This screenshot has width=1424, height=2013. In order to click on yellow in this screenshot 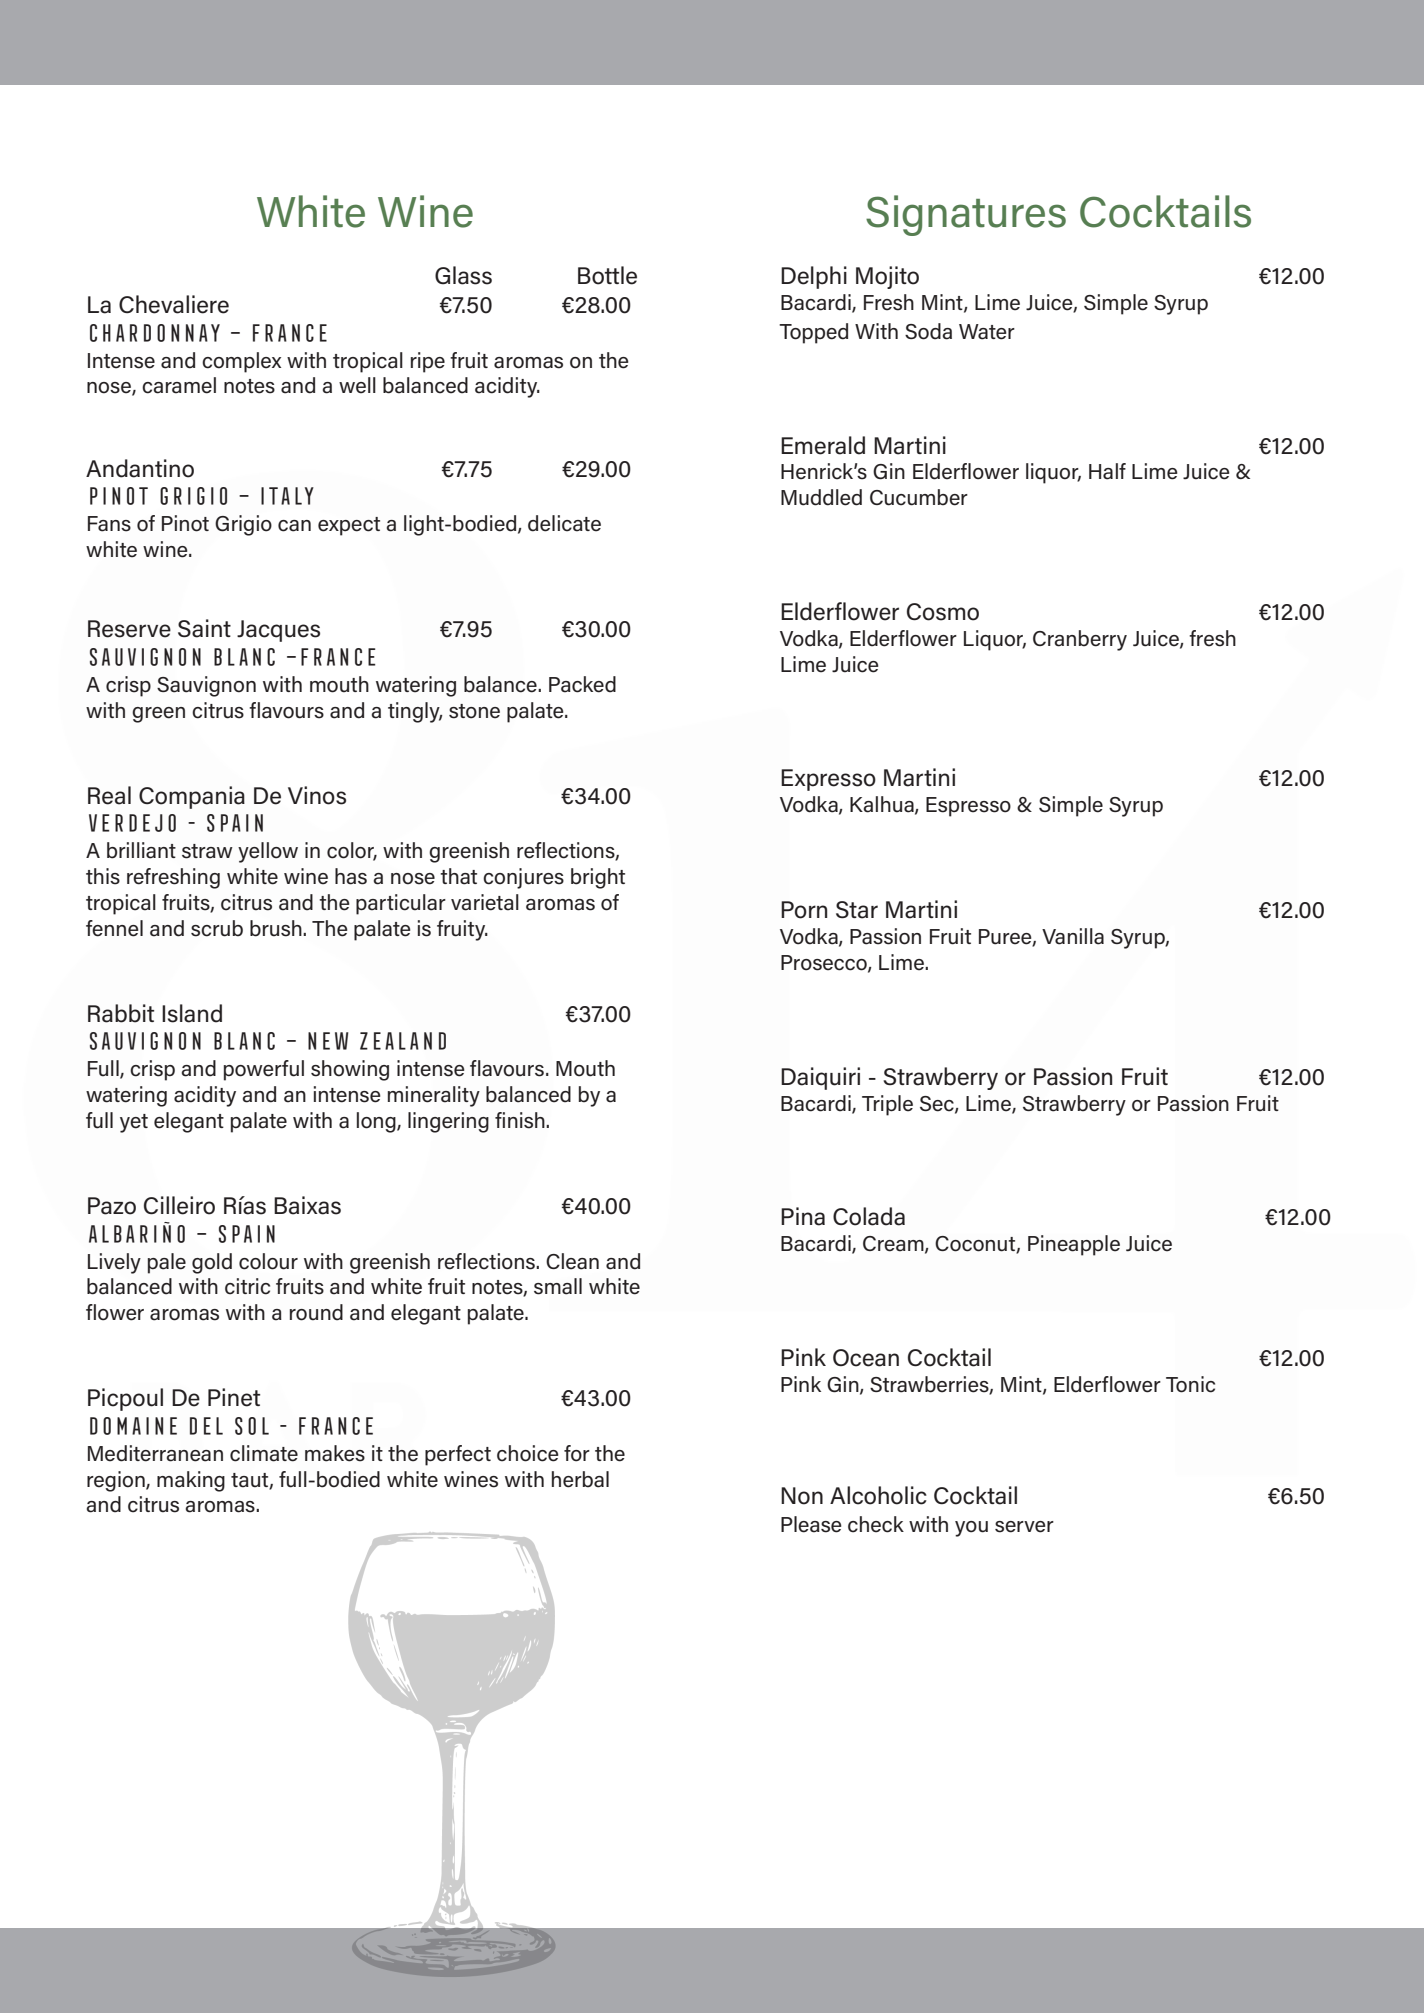, I will do `click(268, 852)`.
